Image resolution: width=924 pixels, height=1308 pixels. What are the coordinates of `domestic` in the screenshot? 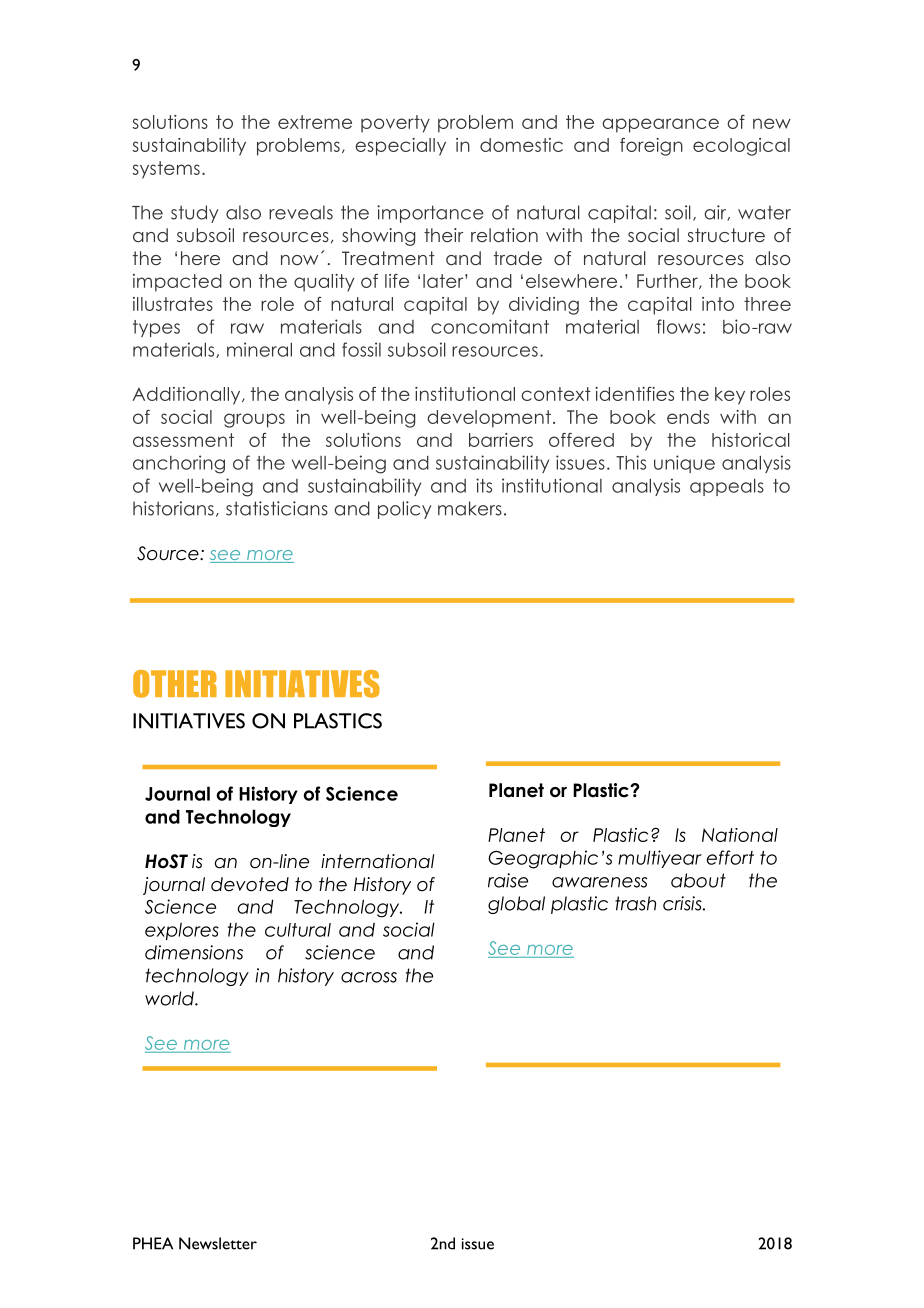 It's located at (521, 145).
